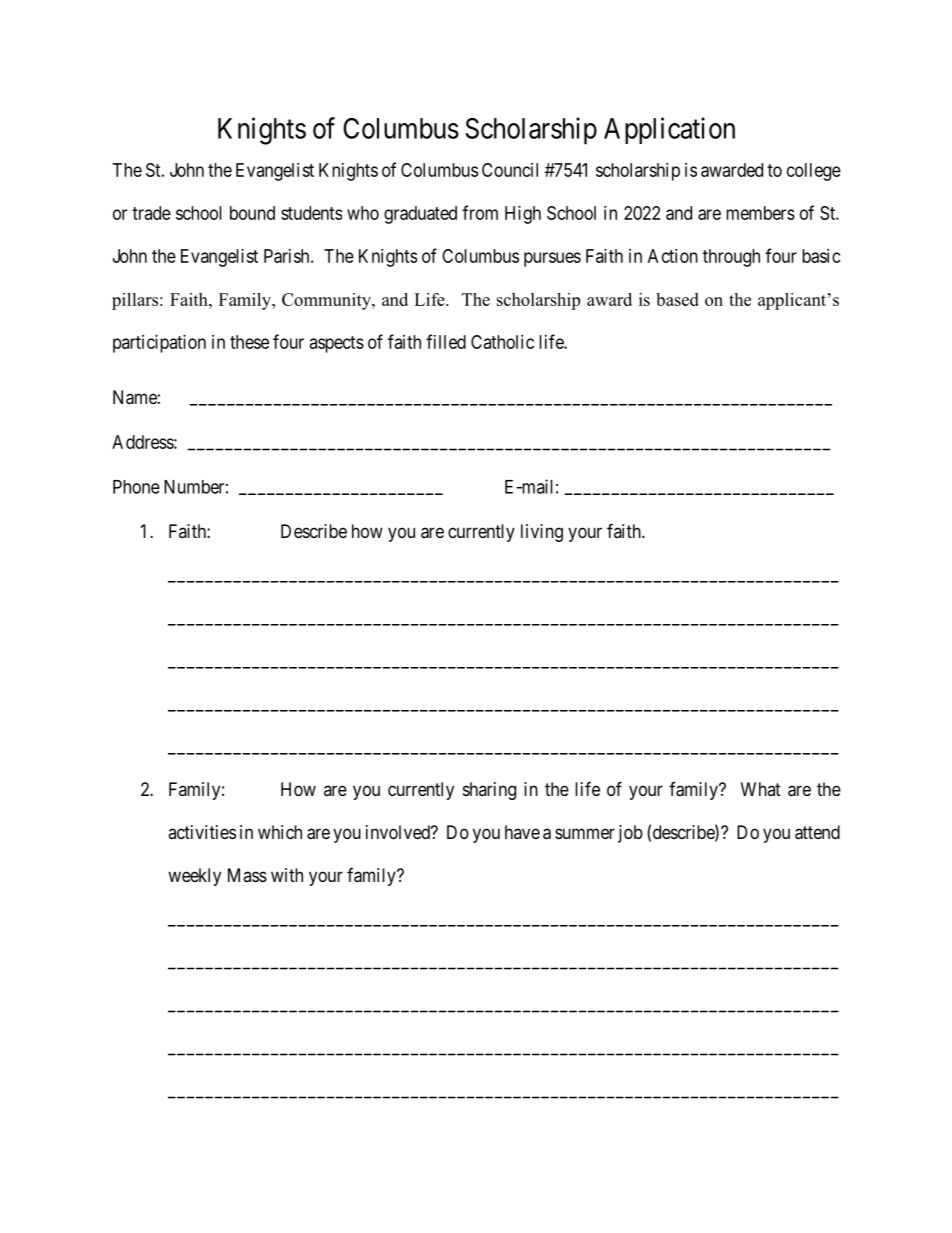  What do you see at coordinates (502, 342) in the image?
I see `Catholic` at bounding box center [502, 342].
